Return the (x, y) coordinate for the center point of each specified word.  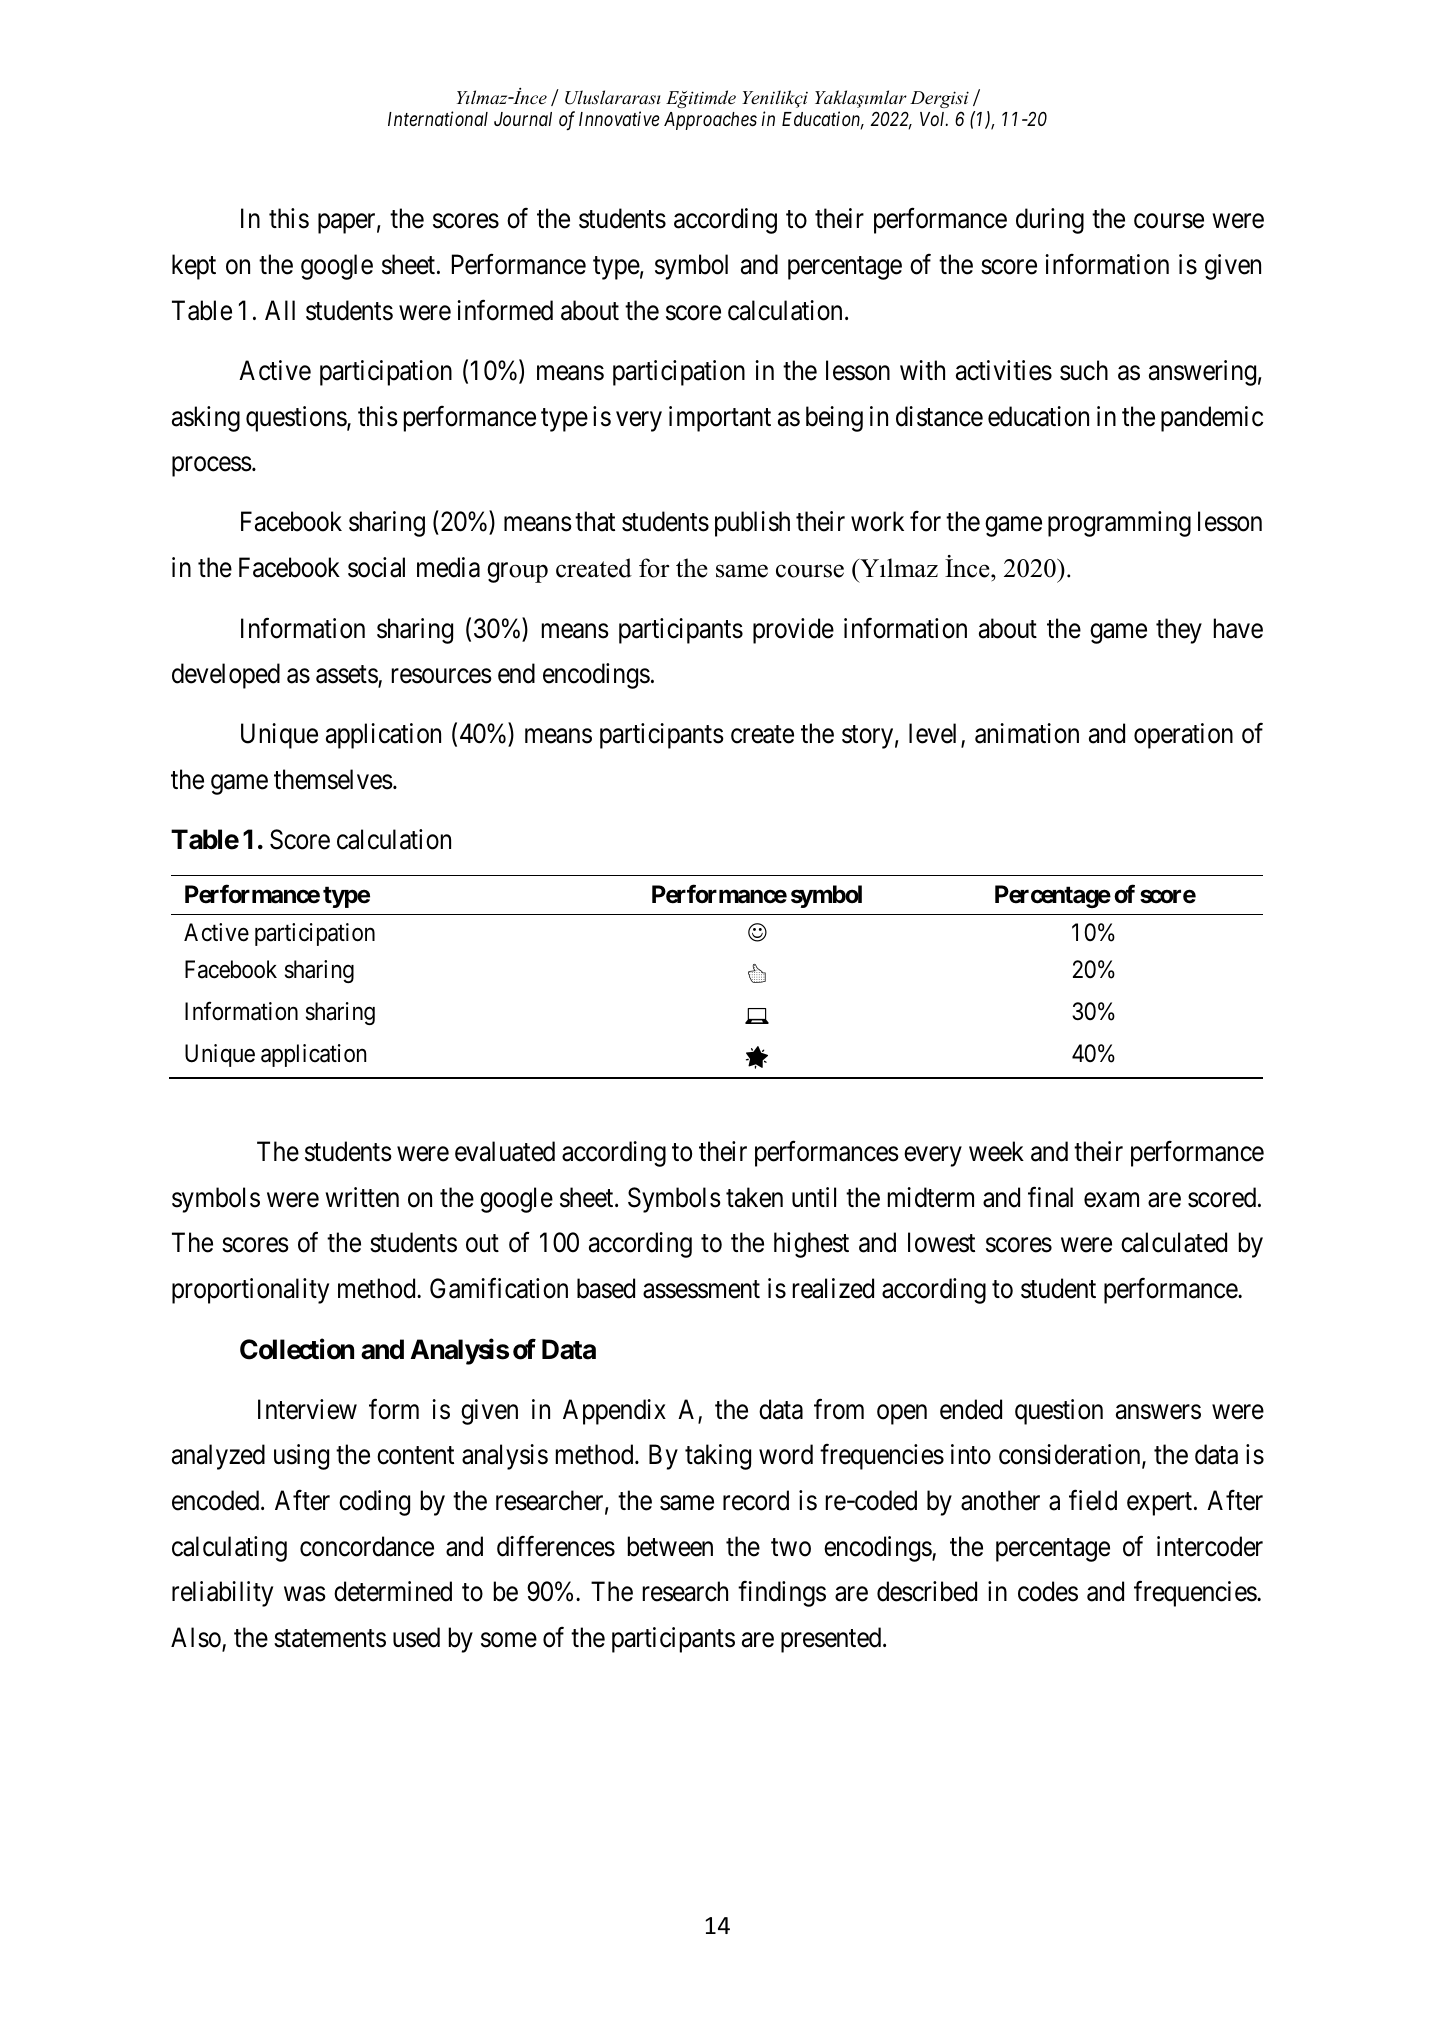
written (362, 1197)
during (1050, 221)
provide (793, 631)
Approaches (710, 121)
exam (1111, 1200)
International (438, 118)
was (305, 1594)
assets (347, 676)
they (1179, 631)
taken (754, 1197)
